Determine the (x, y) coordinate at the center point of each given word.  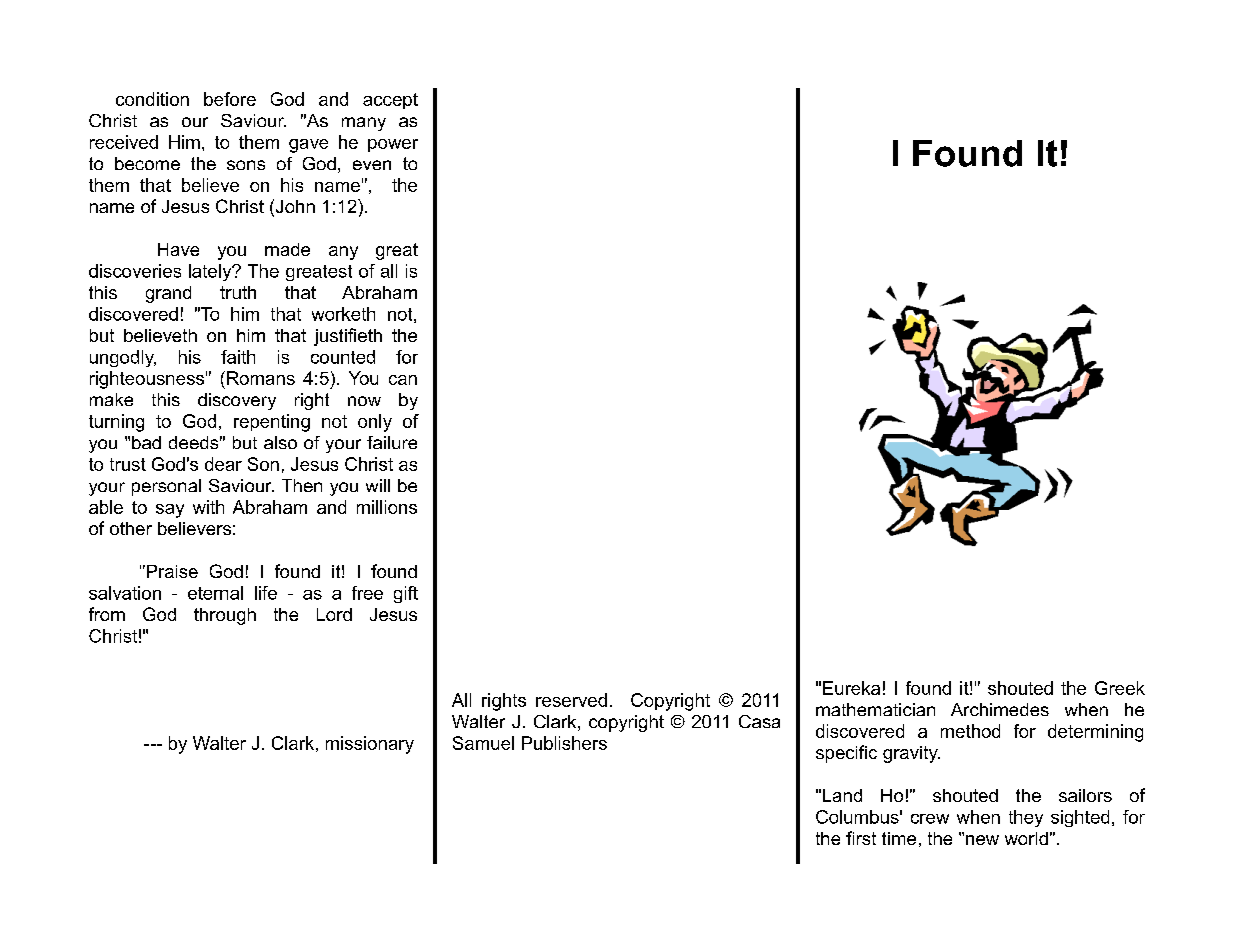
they (1026, 818)
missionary (370, 745)
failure (392, 442)
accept (390, 101)
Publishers (564, 743)
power (393, 145)
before (230, 99)
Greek (1120, 688)
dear (223, 464)
